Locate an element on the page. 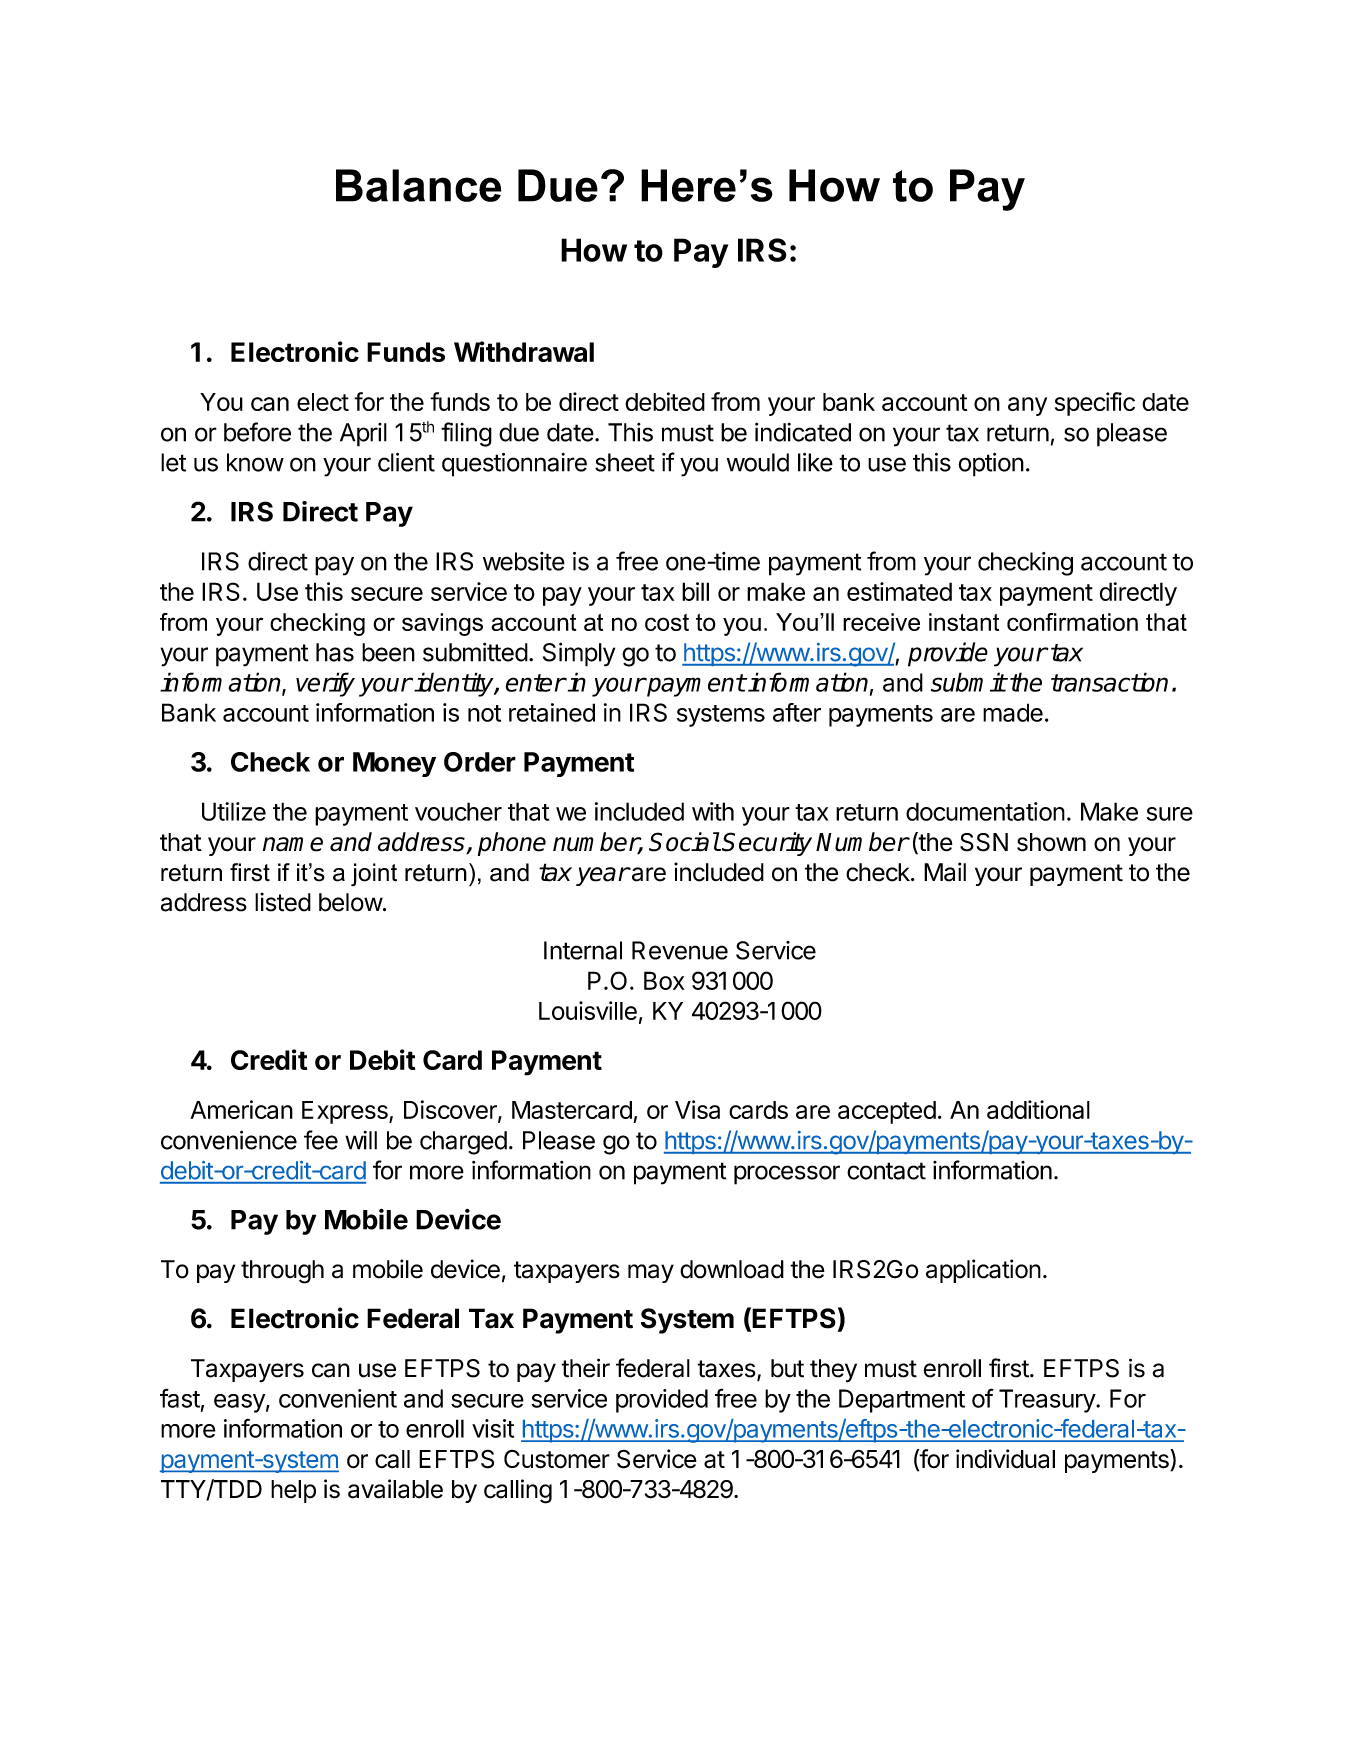  Box is located at coordinates (664, 980).
